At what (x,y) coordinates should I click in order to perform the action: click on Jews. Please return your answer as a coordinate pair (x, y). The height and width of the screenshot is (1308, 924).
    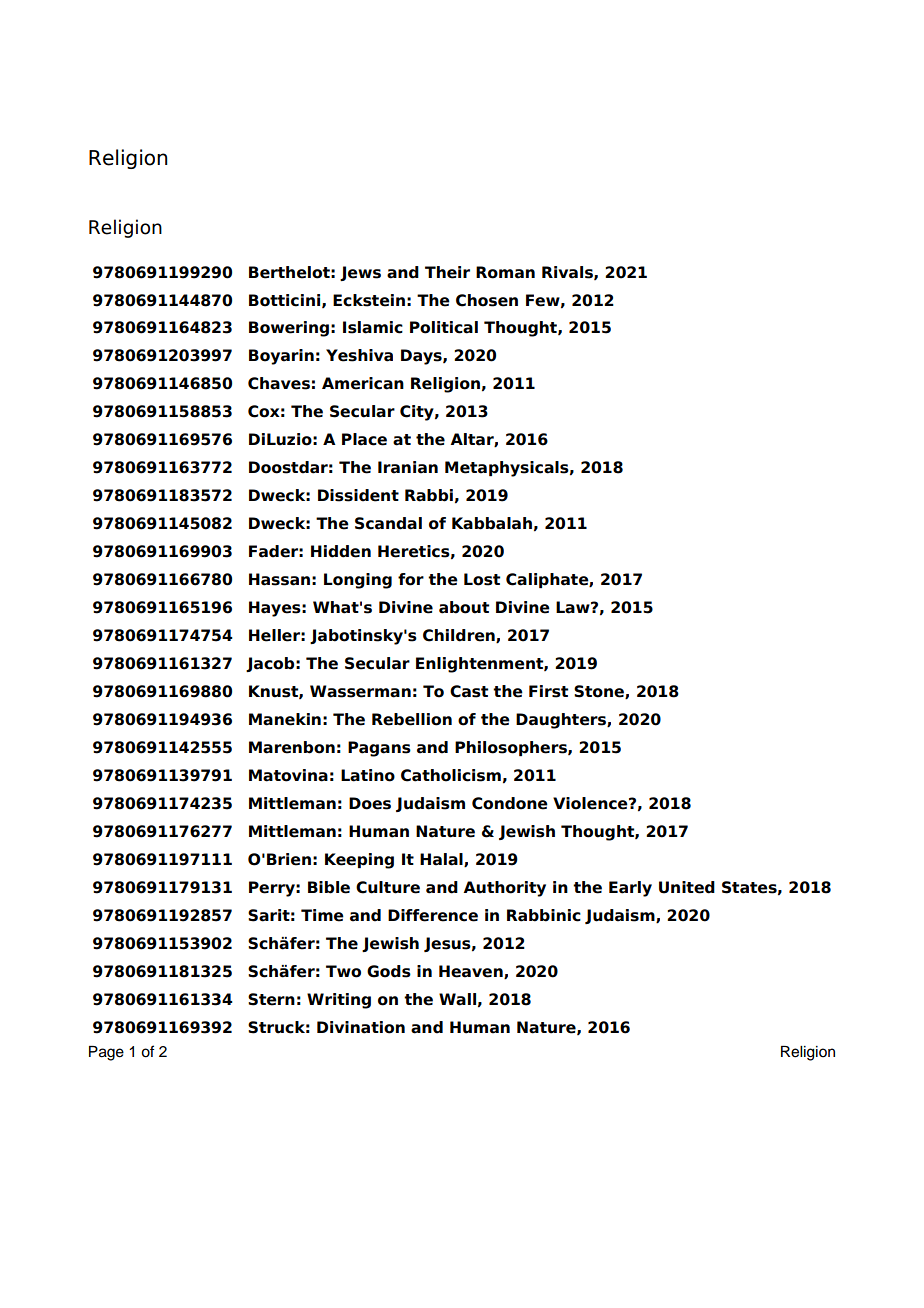
    Looking at the image, I should click on (360, 273).
